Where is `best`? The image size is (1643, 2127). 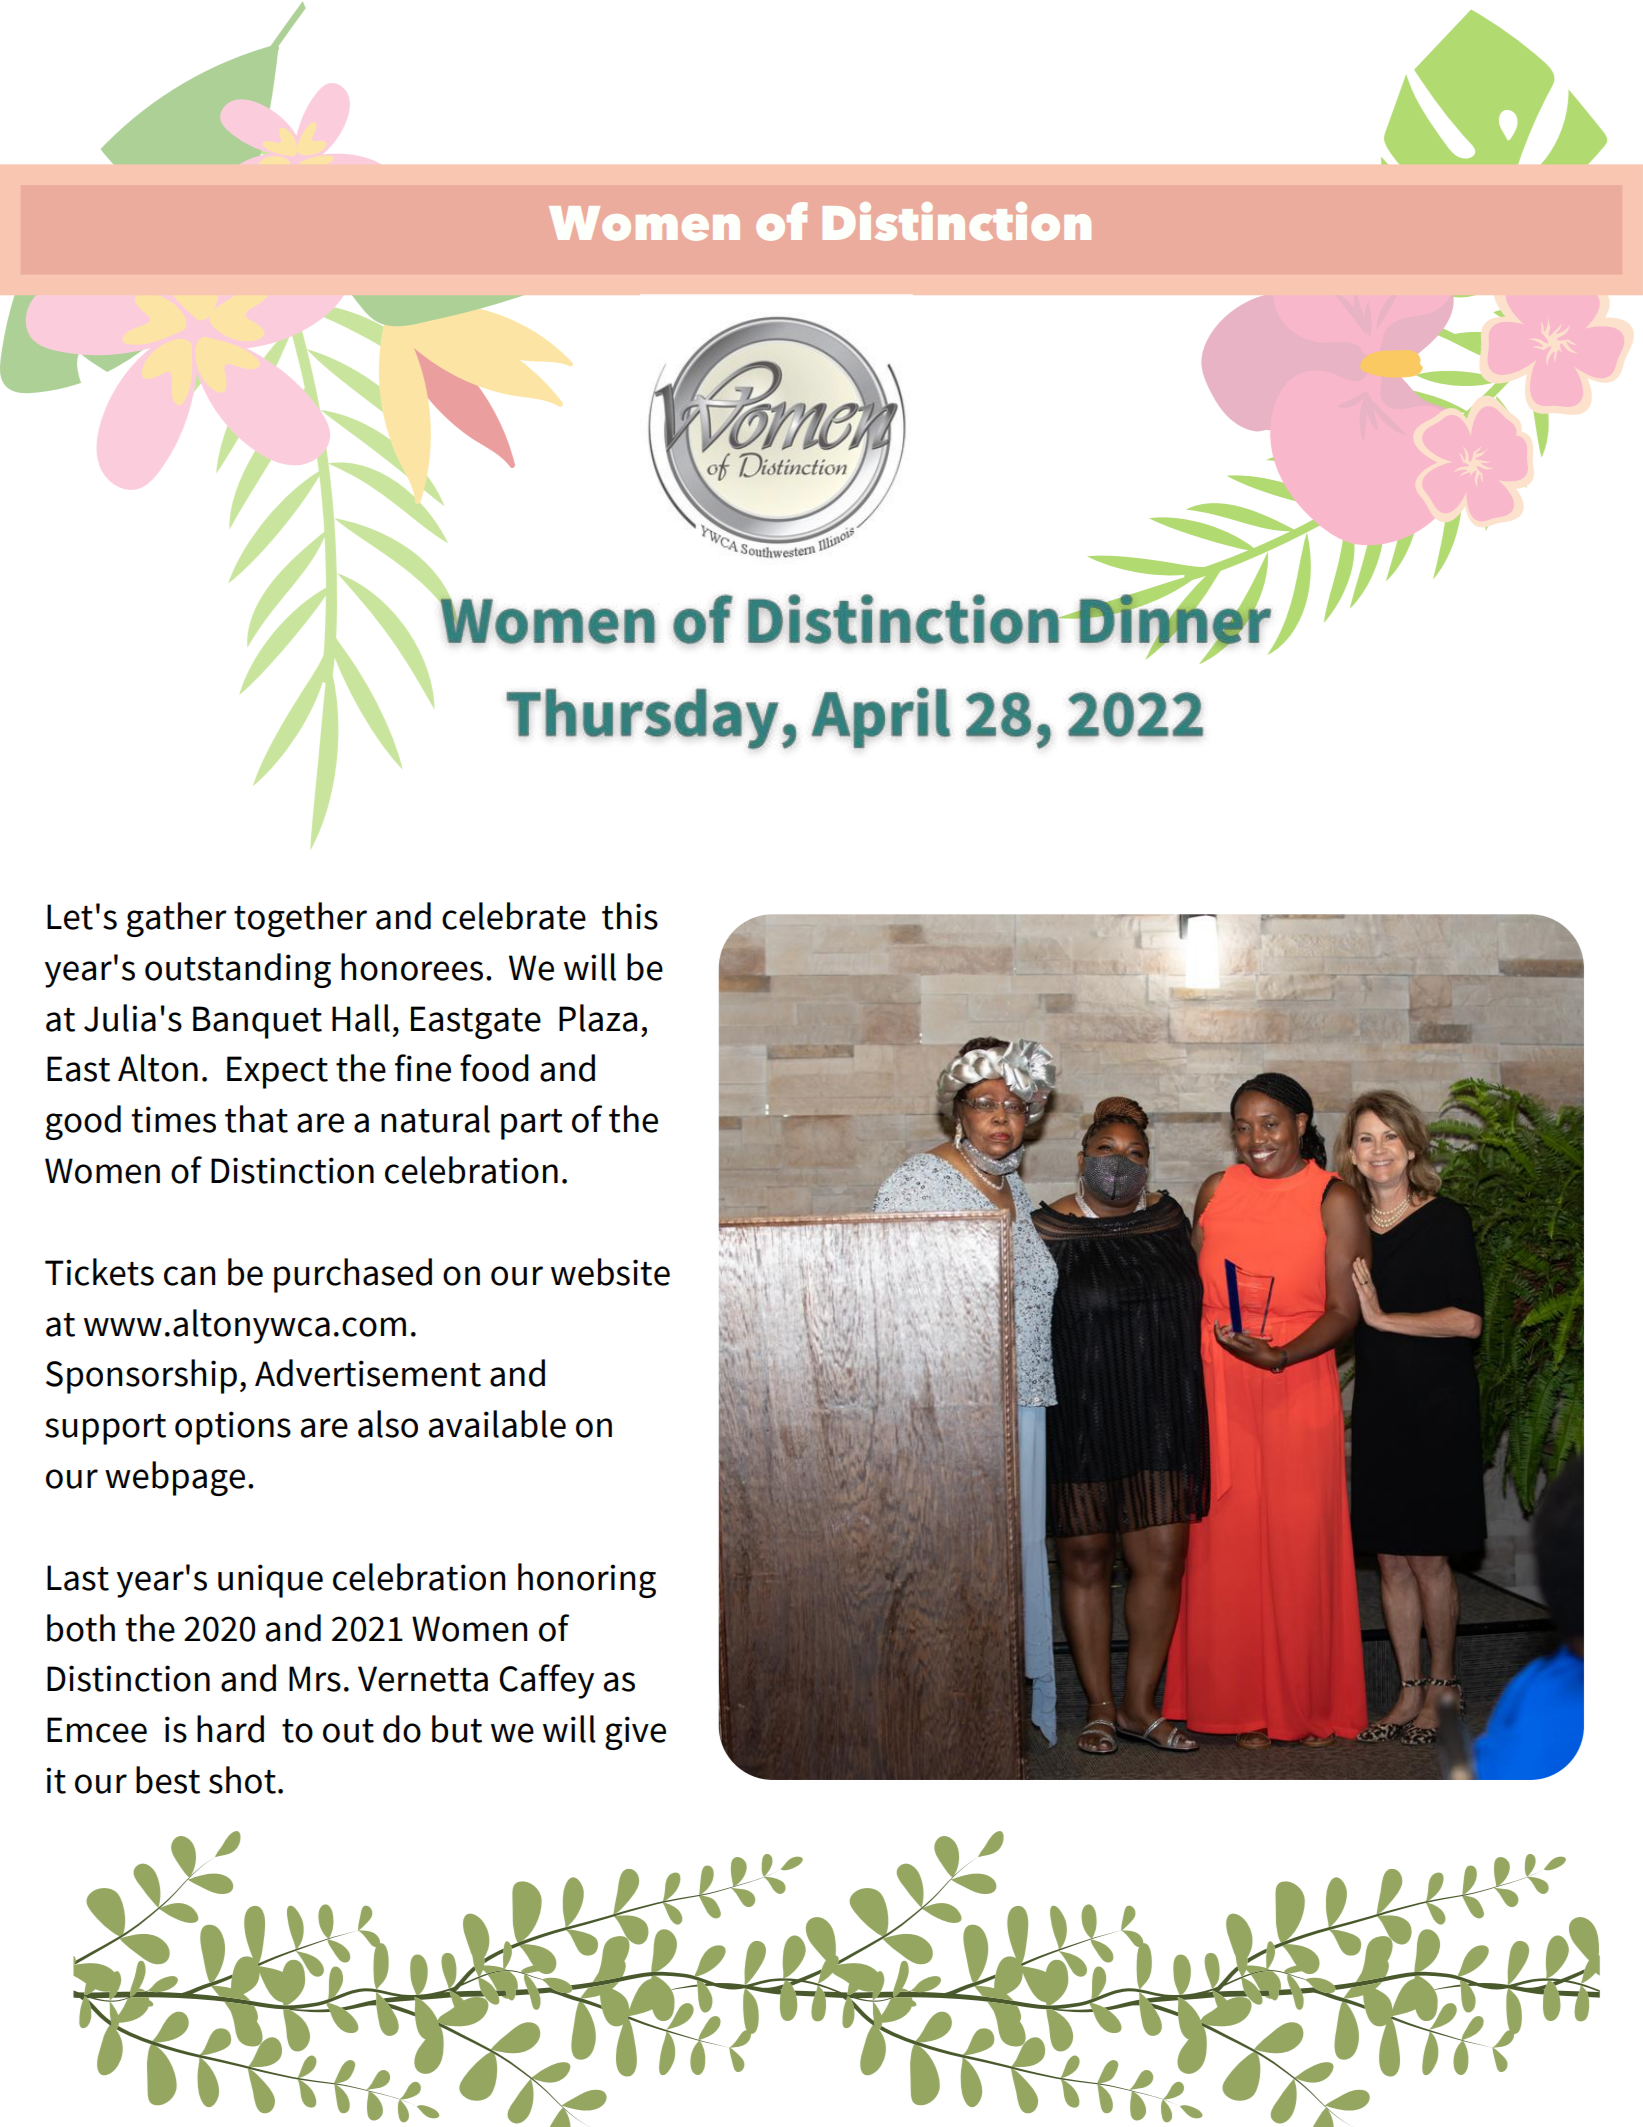
best is located at coordinates (168, 1780).
